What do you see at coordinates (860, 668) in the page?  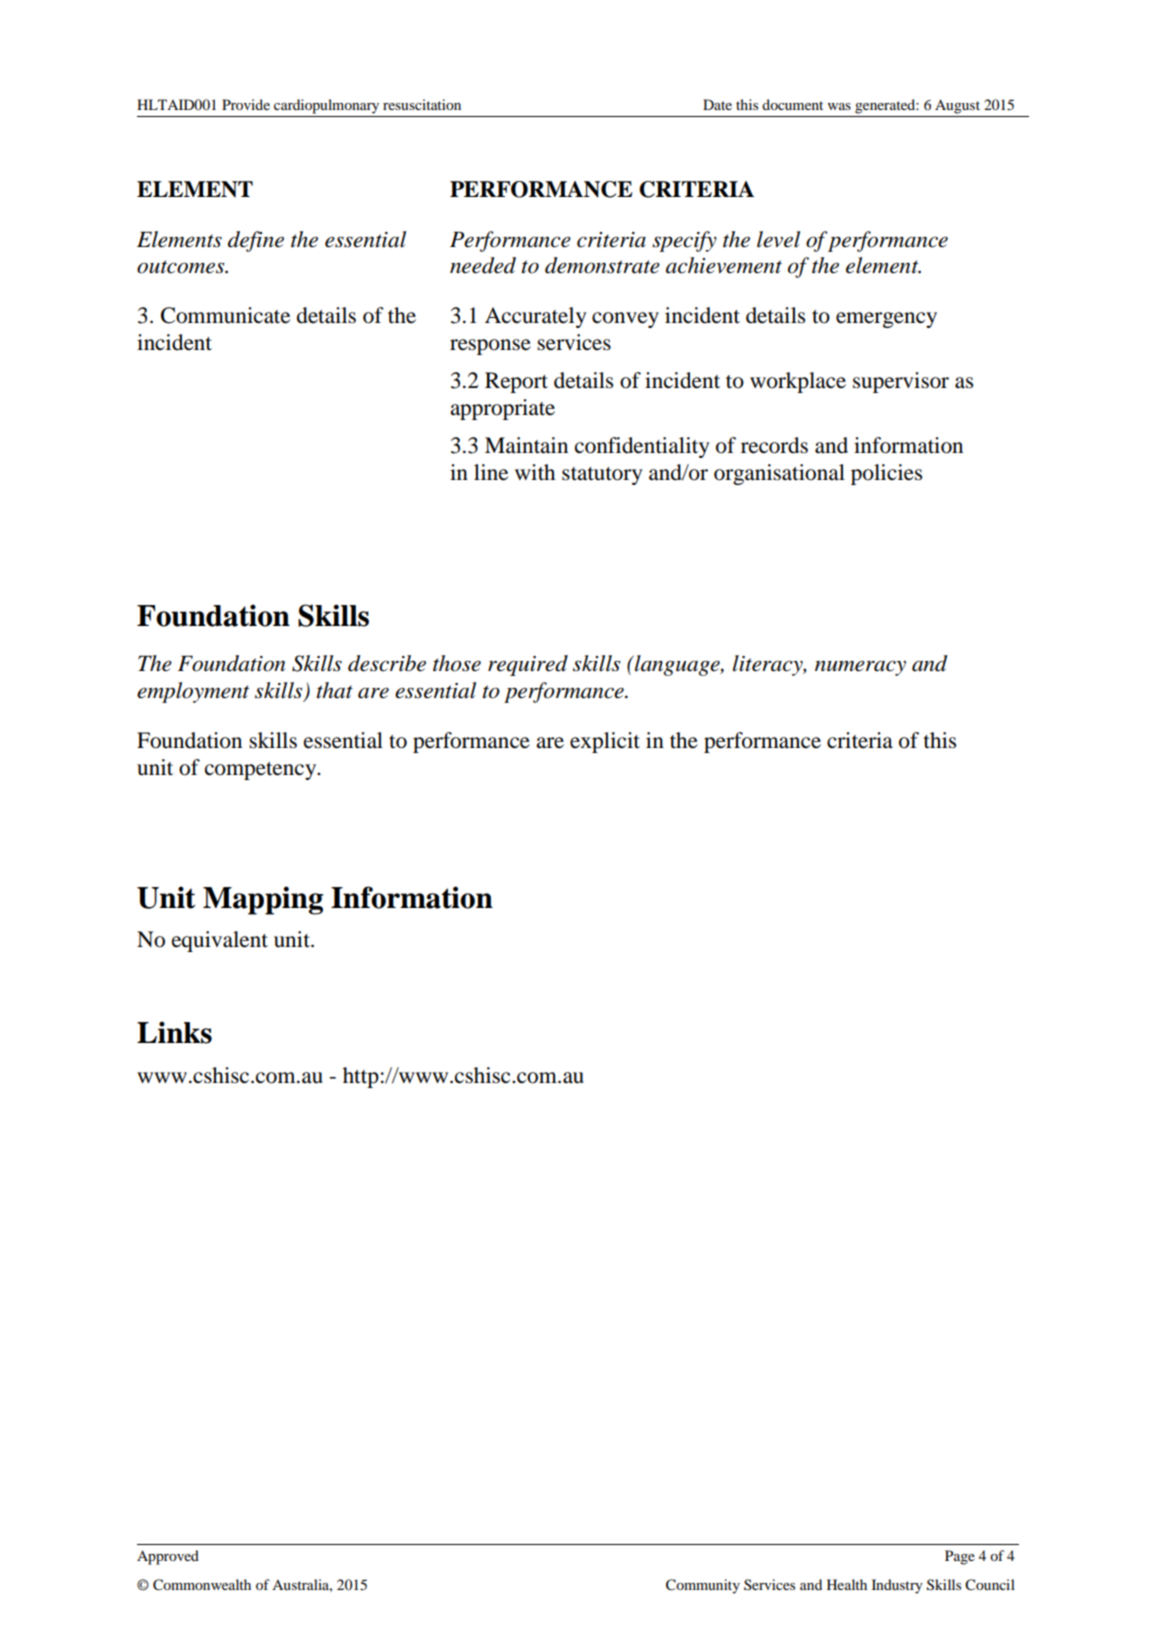 I see `numeracy` at bounding box center [860, 668].
